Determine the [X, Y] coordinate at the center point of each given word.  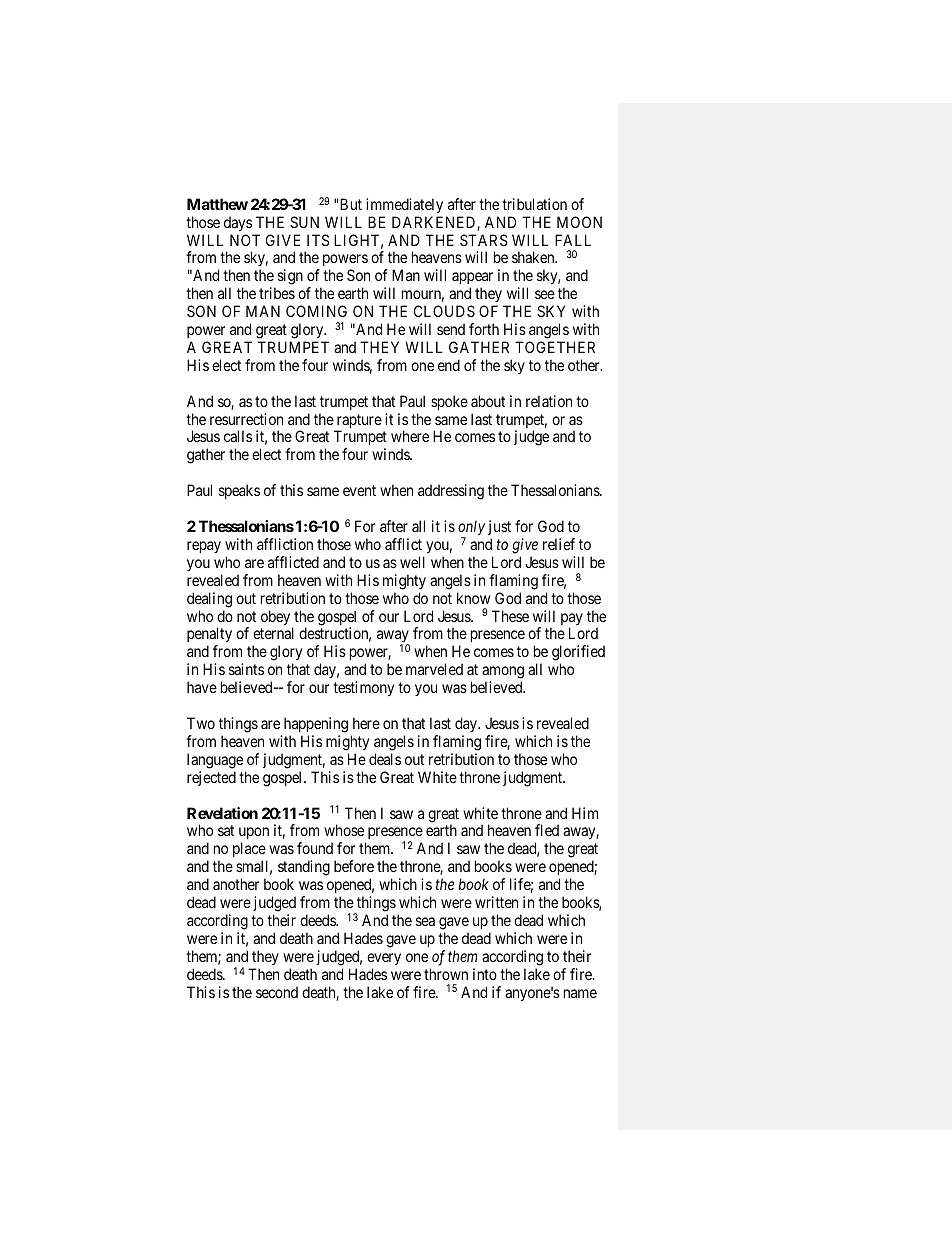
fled [547, 830]
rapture [358, 422]
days [238, 223]
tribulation [534, 204]
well [412, 562]
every [384, 959]
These [510, 616]
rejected [211, 778]
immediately [404, 205]
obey [277, 619]
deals [385, 759]
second [277, 992]
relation [549, 401]
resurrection [246, 419]
